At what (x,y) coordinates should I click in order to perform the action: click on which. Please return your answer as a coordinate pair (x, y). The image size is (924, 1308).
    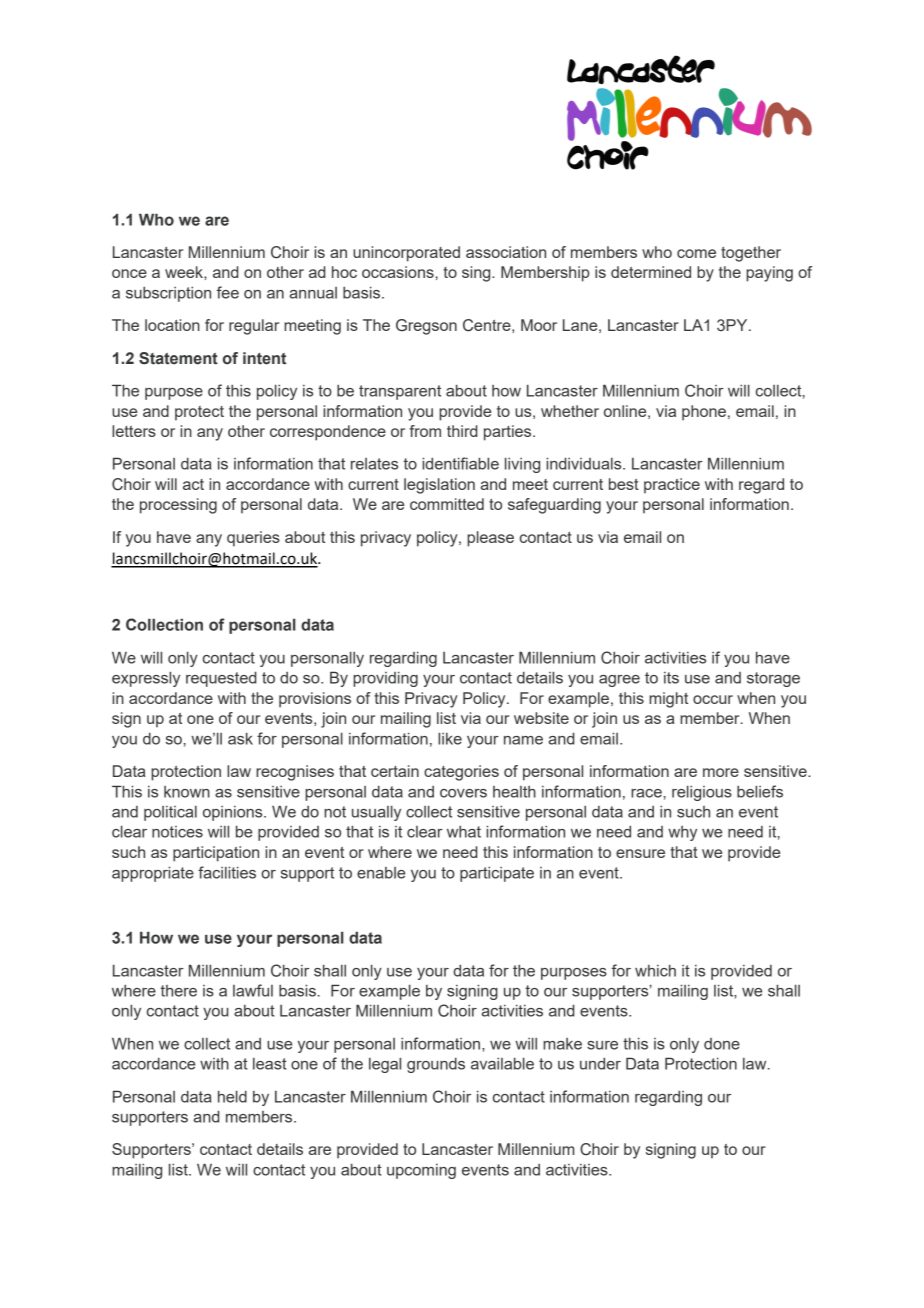
    Looking at the image, I should click on (655, 970).
